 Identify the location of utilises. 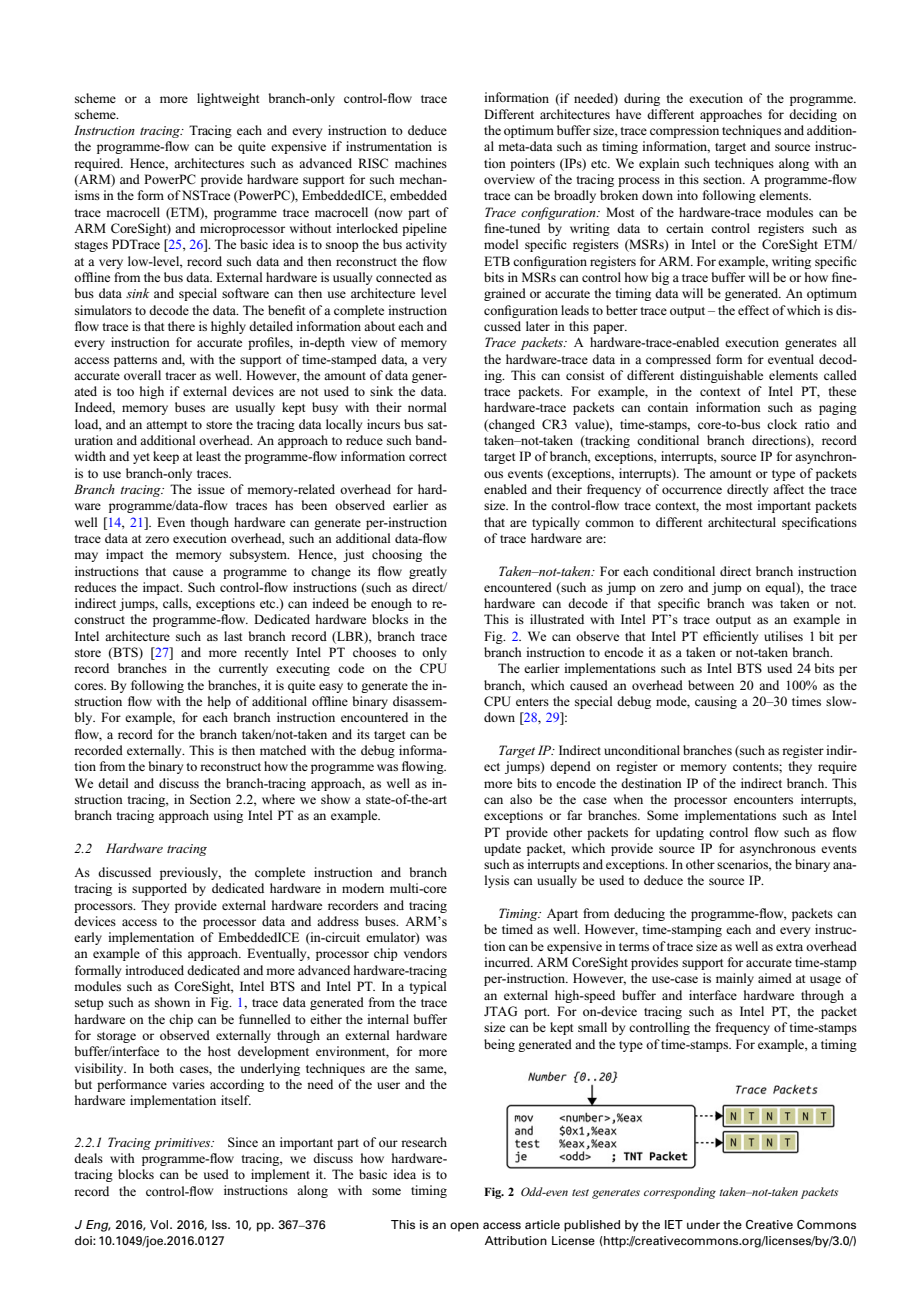
(783, 636).
